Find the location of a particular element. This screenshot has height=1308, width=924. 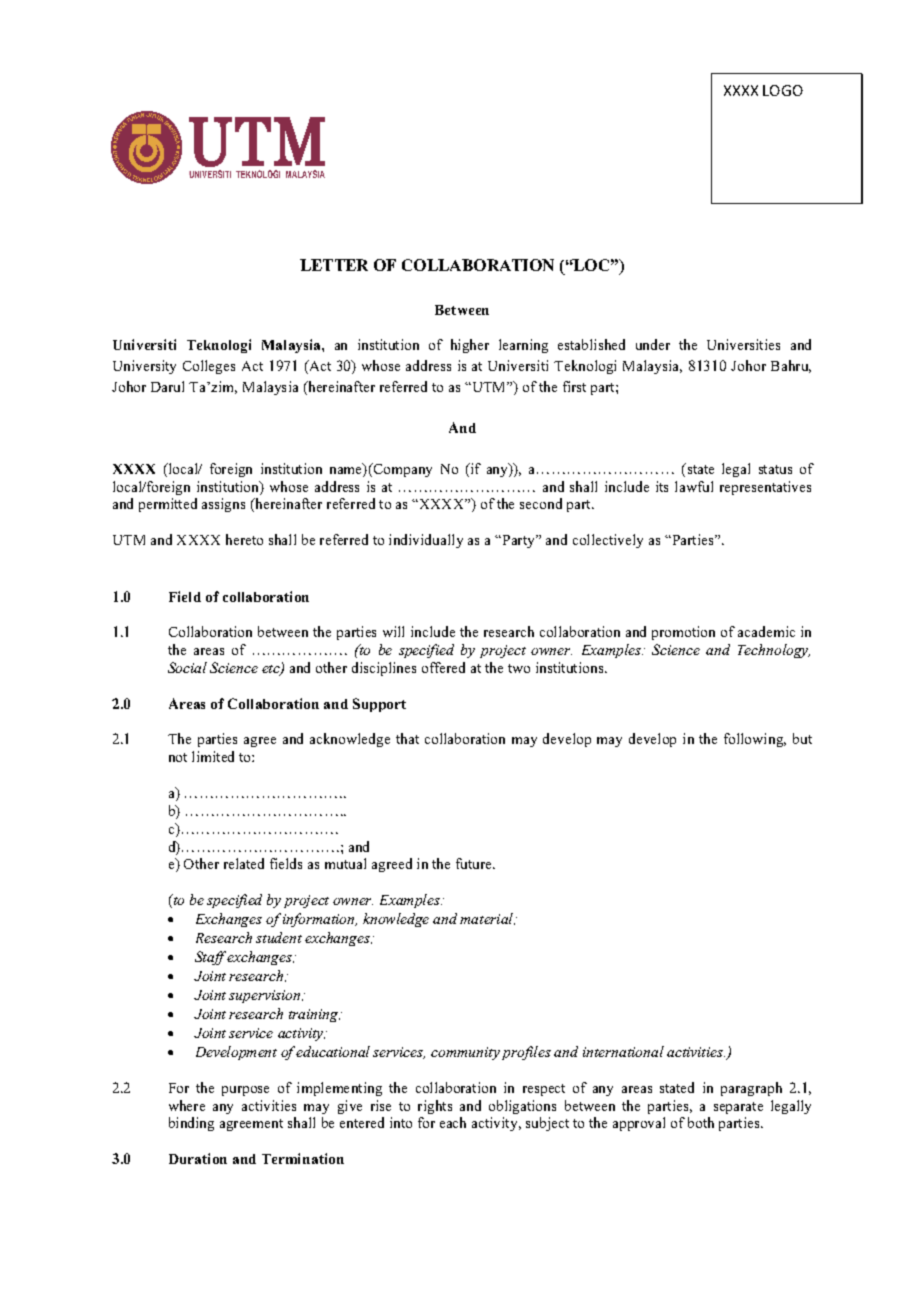

LETTER is located at coordinates (334, 265).
